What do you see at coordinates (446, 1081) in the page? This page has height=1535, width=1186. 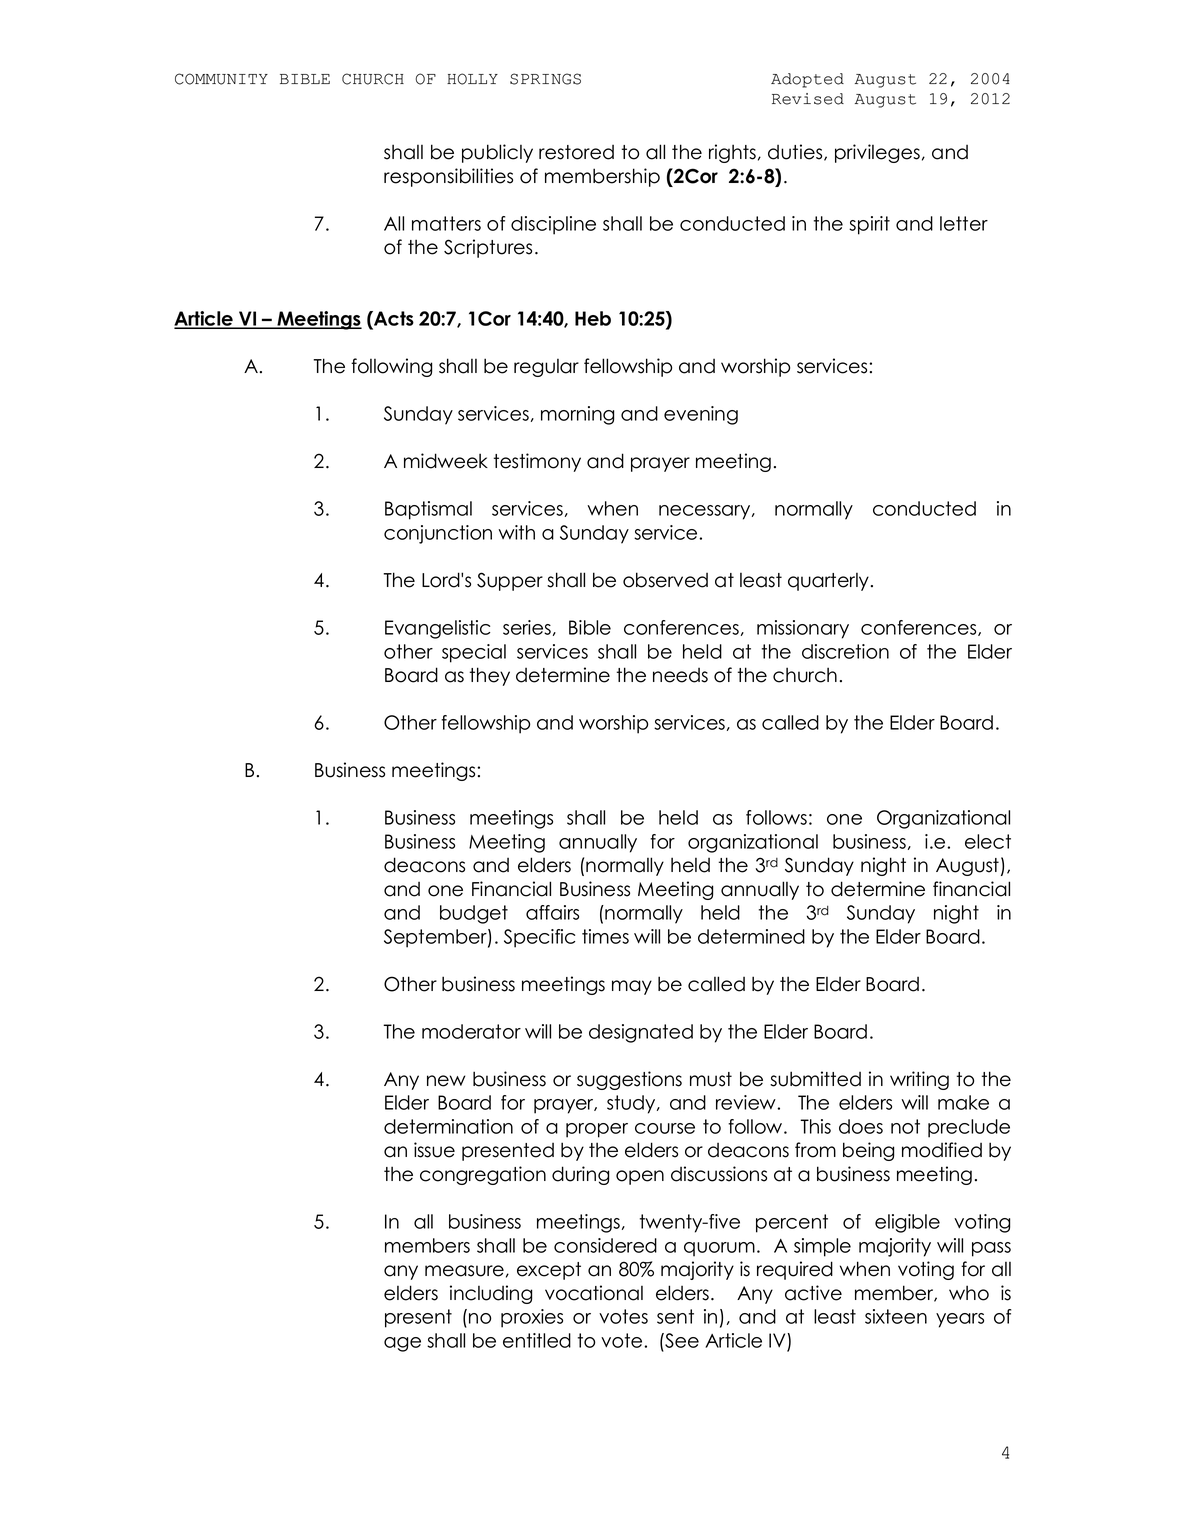 I see `new` at bounding box center [446, 1081].
